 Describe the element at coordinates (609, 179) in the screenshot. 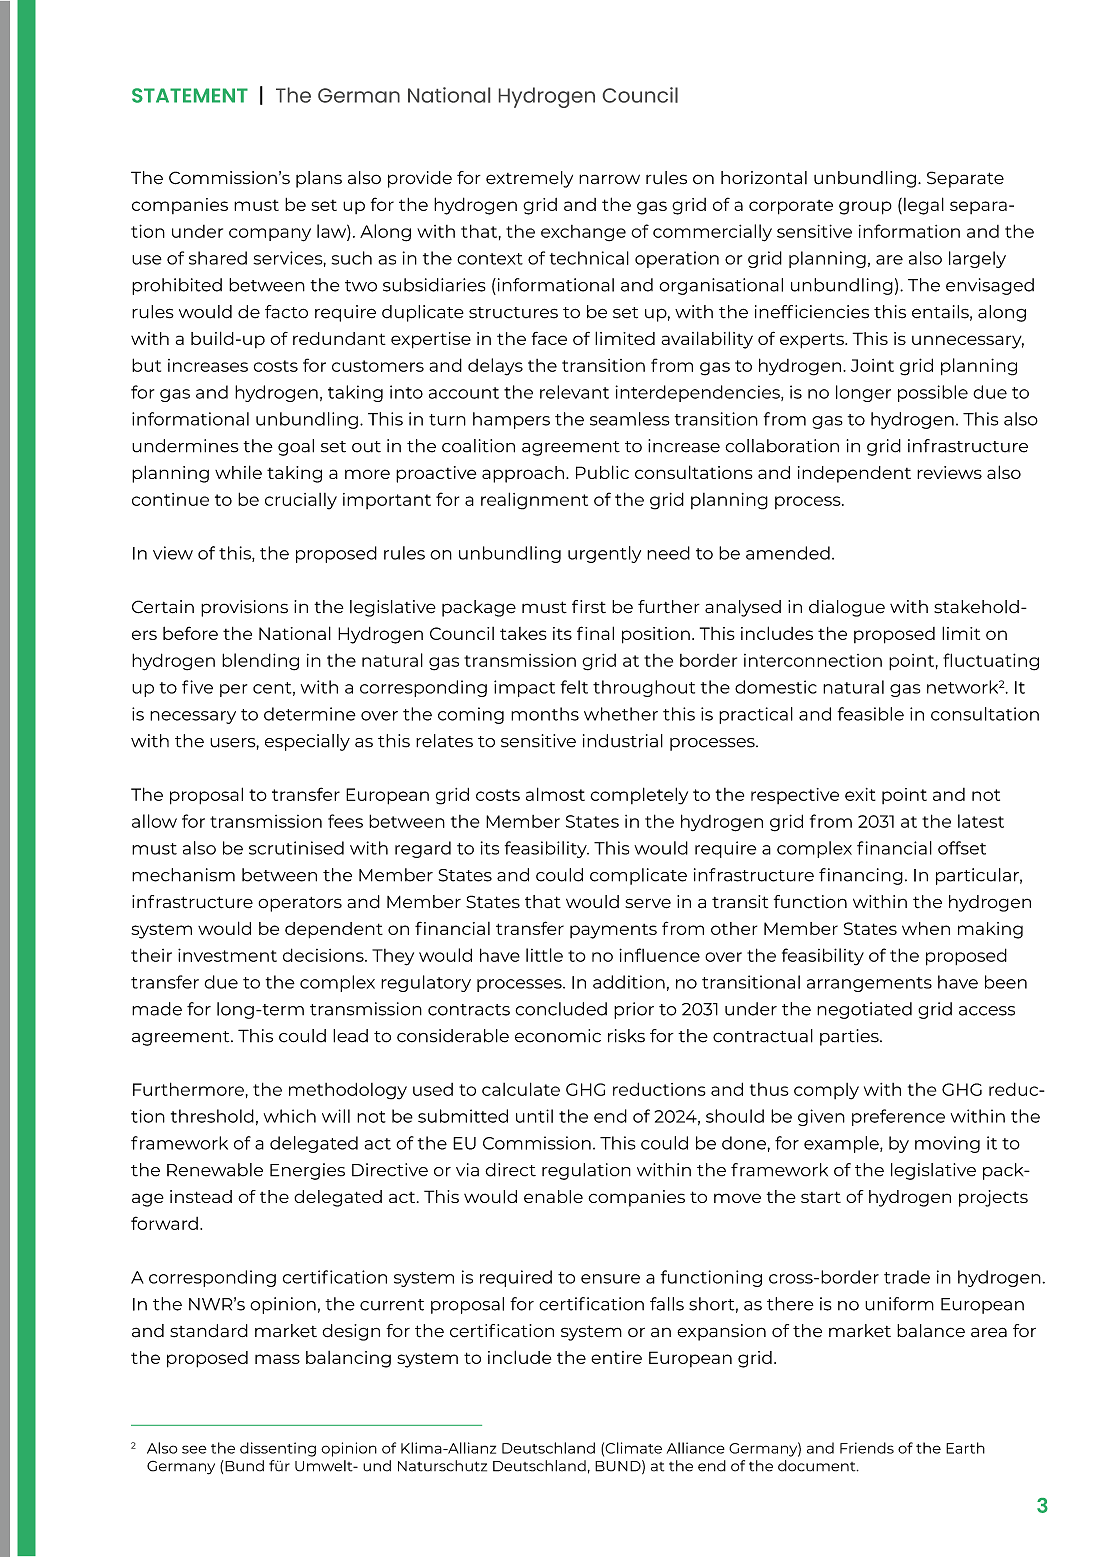

I see `narrow` at that location.
